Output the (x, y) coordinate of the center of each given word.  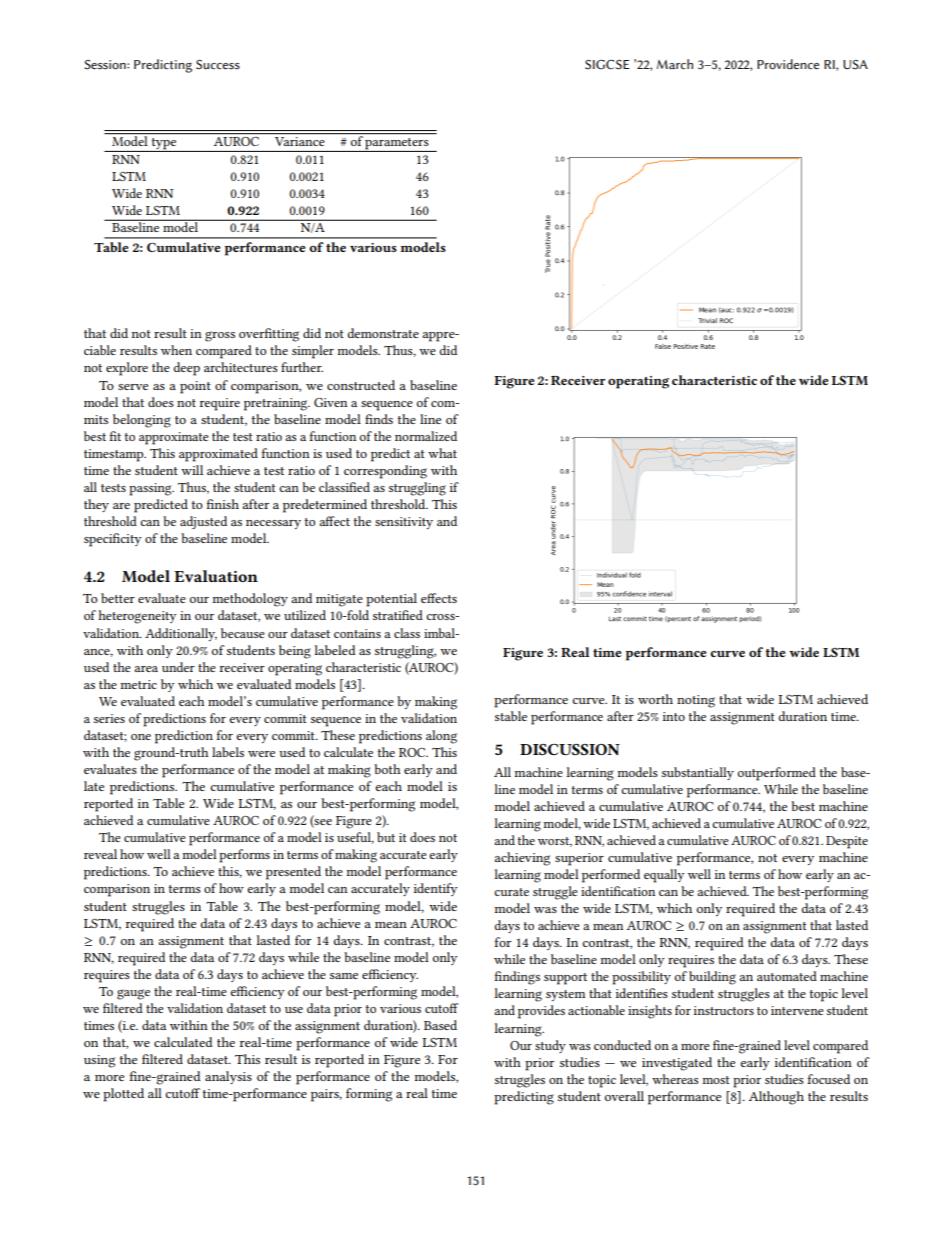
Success (218, 65)
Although (776, 1098)
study (550, 1046)
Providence (788, 64)
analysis (228, 1077)
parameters (397, 145)
